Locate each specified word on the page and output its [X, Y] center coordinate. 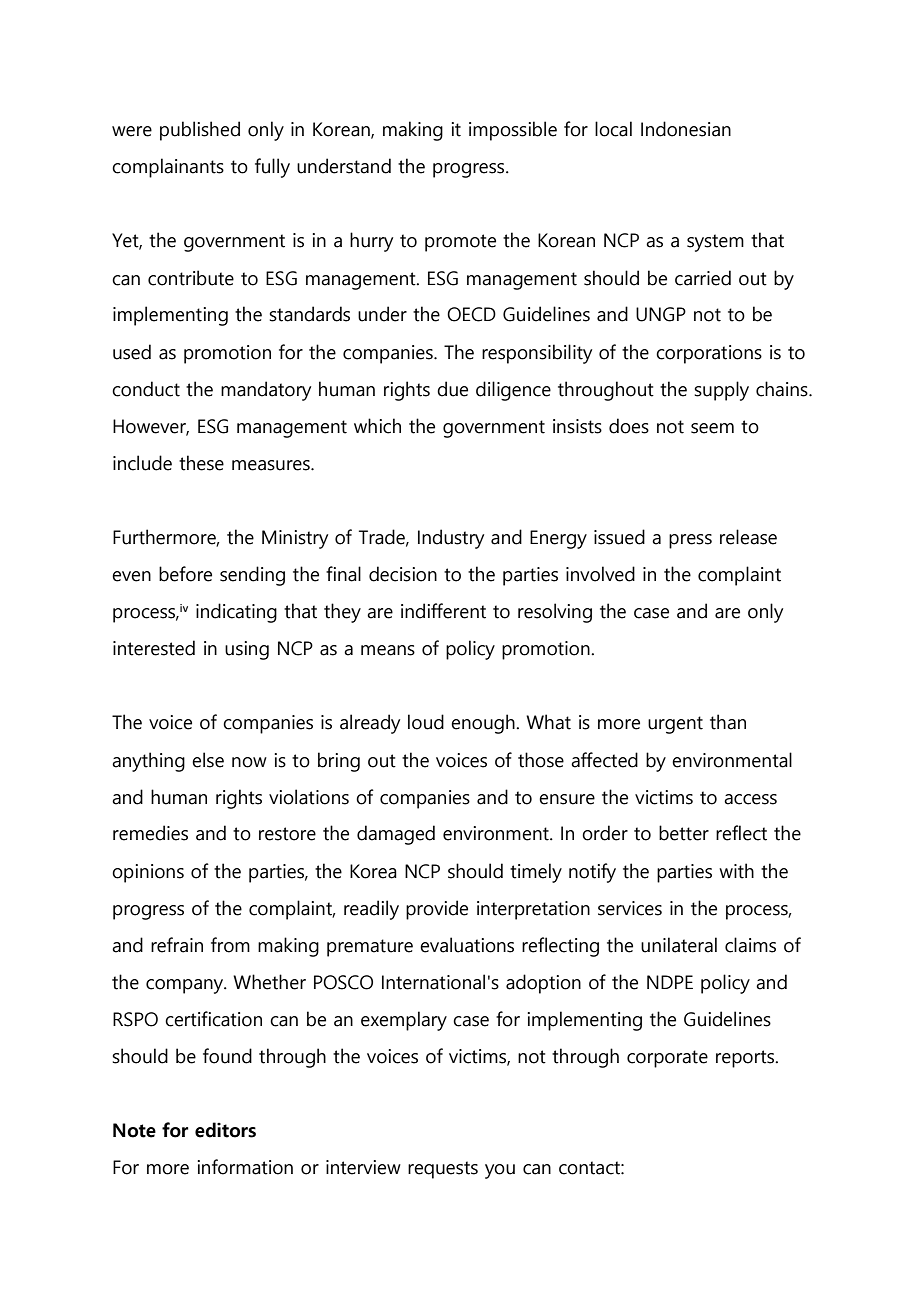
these [201, 463]
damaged [396, 835]
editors [225, 1130]
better [684, 833]
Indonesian [686, 129]
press [690, 541]
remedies [150, 833]
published [200, 131]
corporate [667, 1059]
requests [443, 1170]
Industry [451, 539]
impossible [513, 131]
